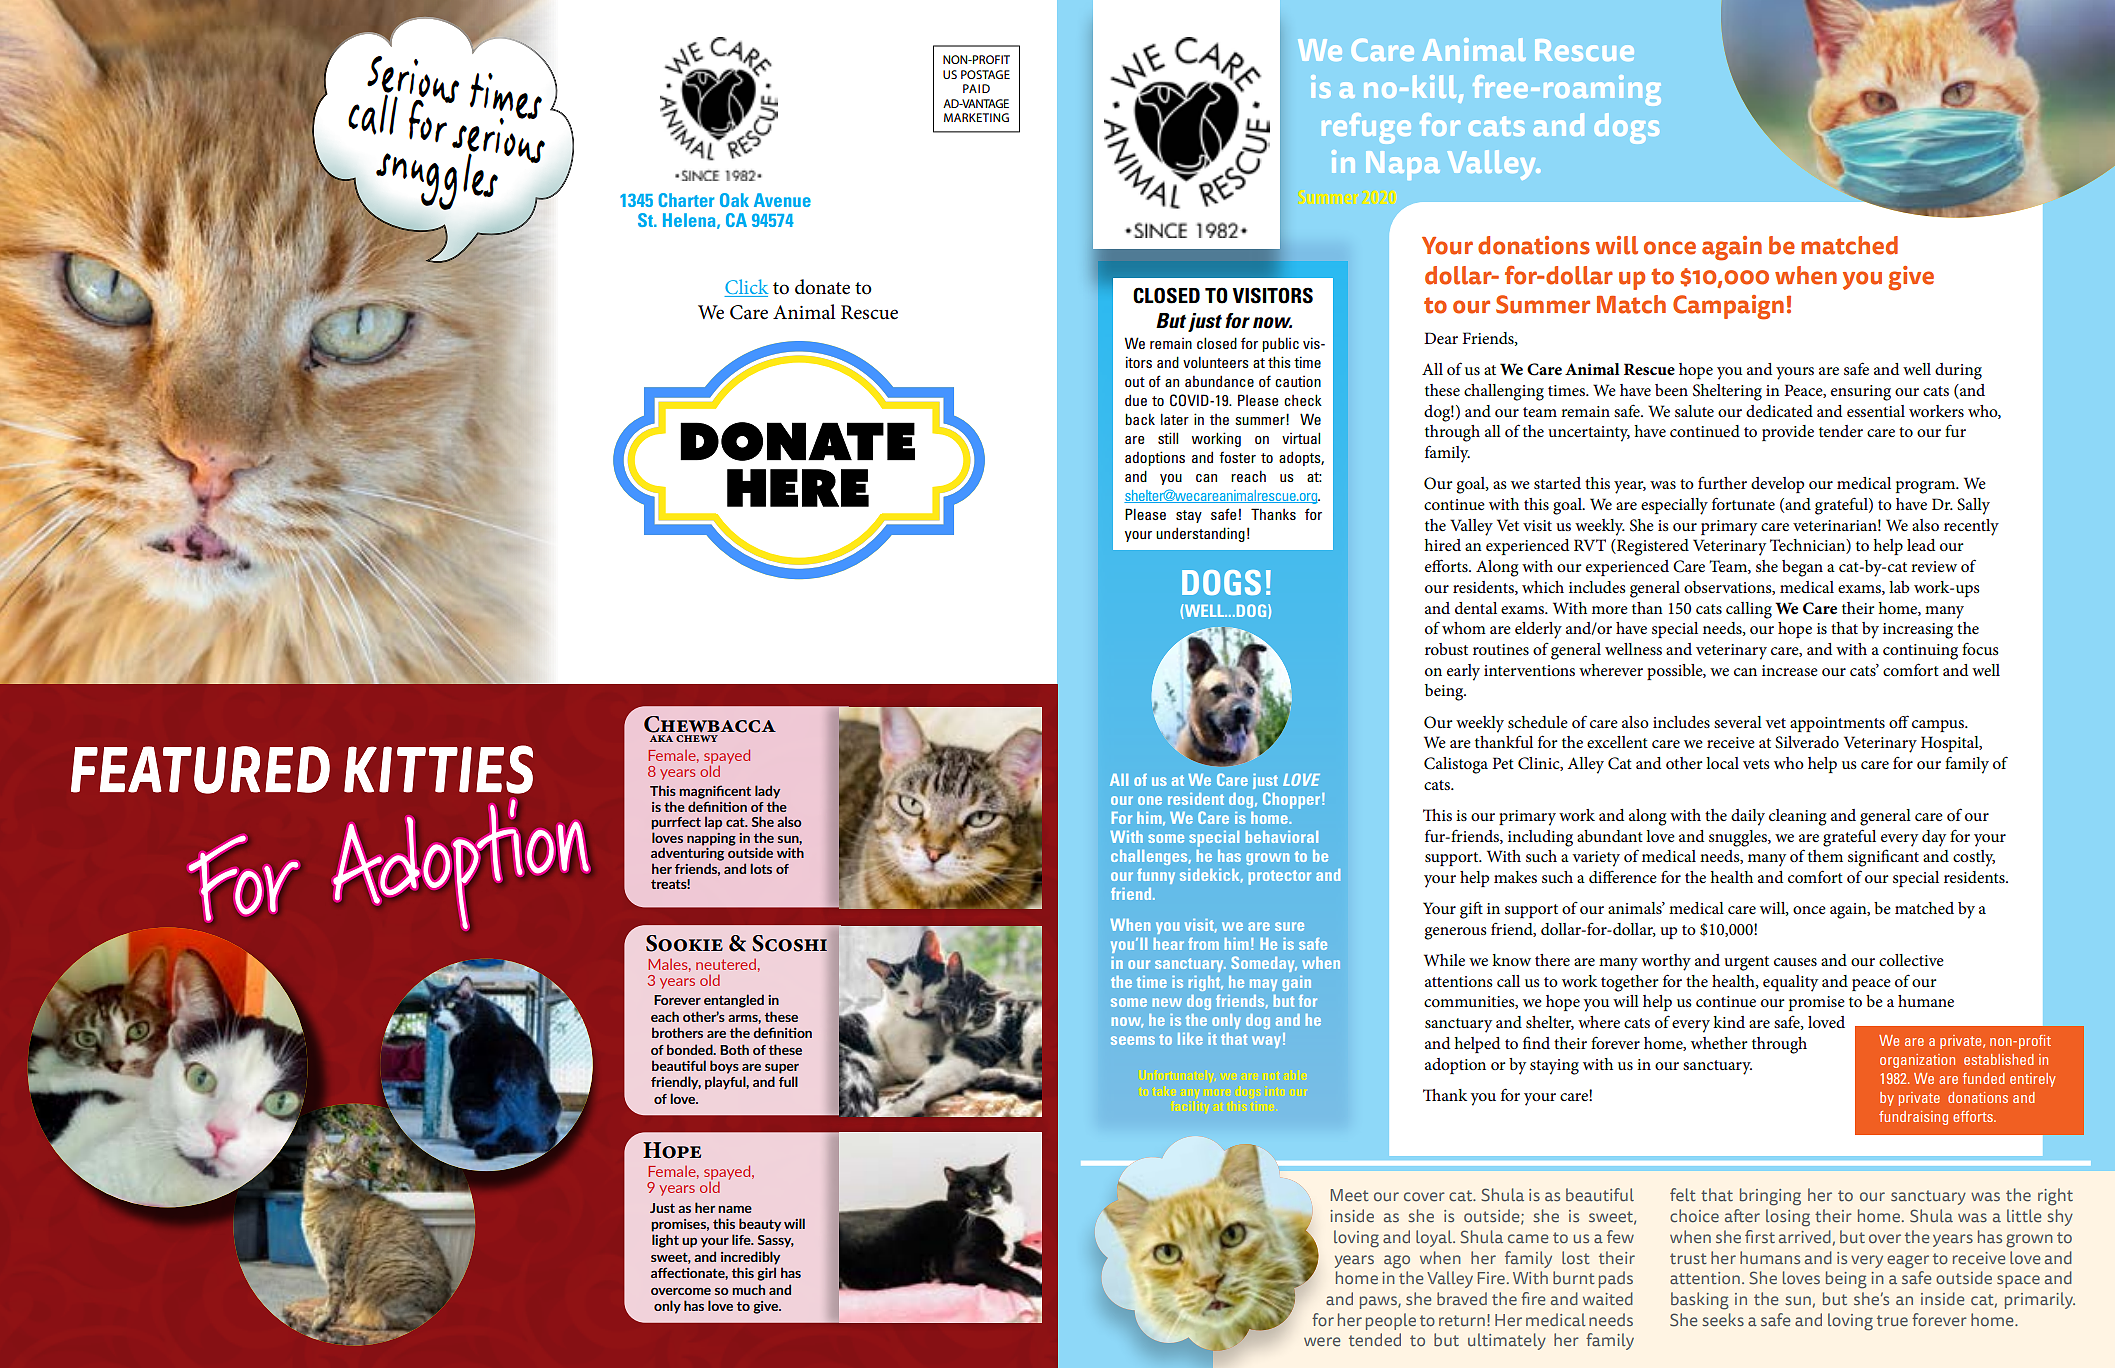 This document has width=2115, height=1368. I want to click on one, so click(1150, 800).
